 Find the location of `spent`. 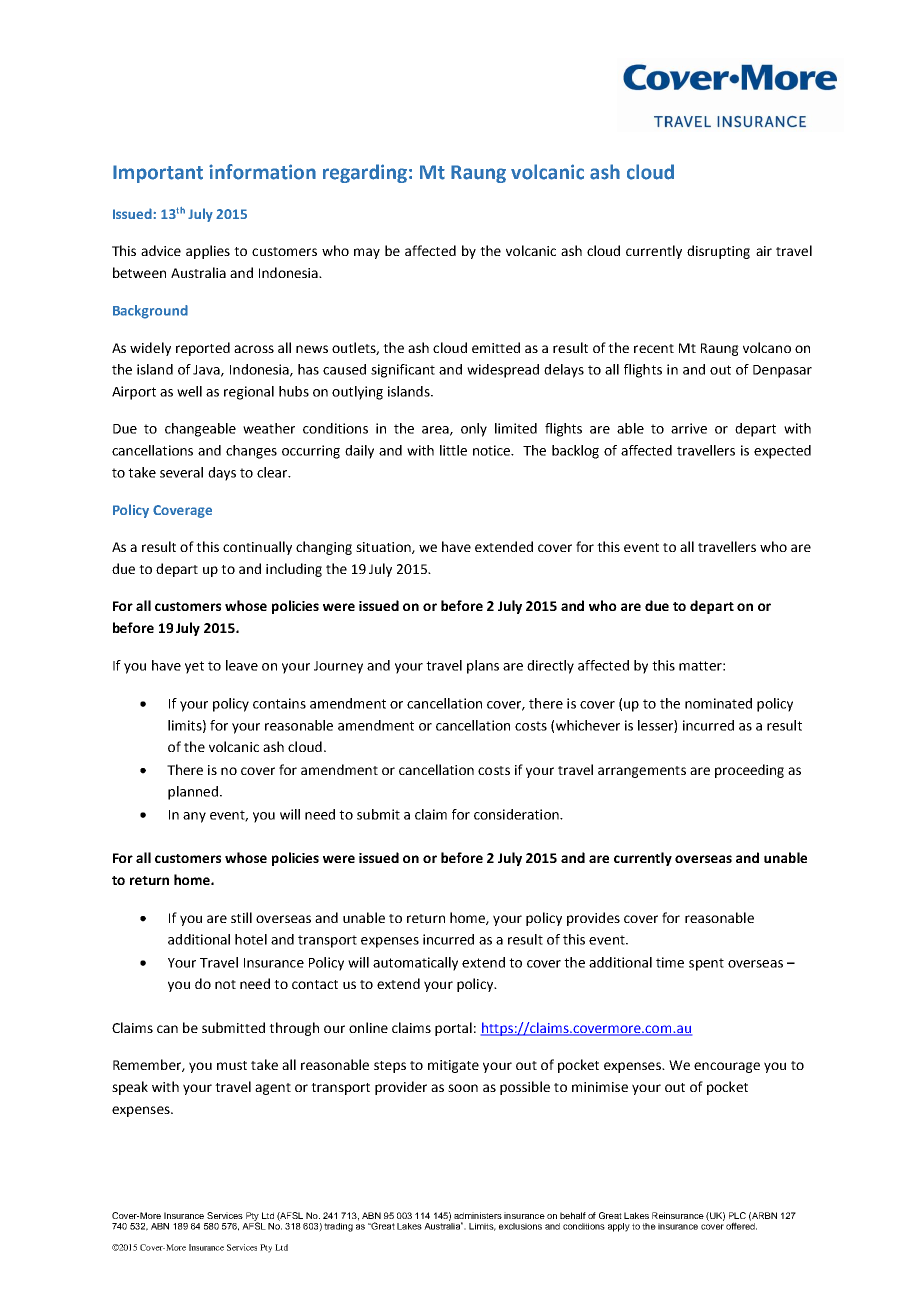

spent is located at coordinates (706, 964).
